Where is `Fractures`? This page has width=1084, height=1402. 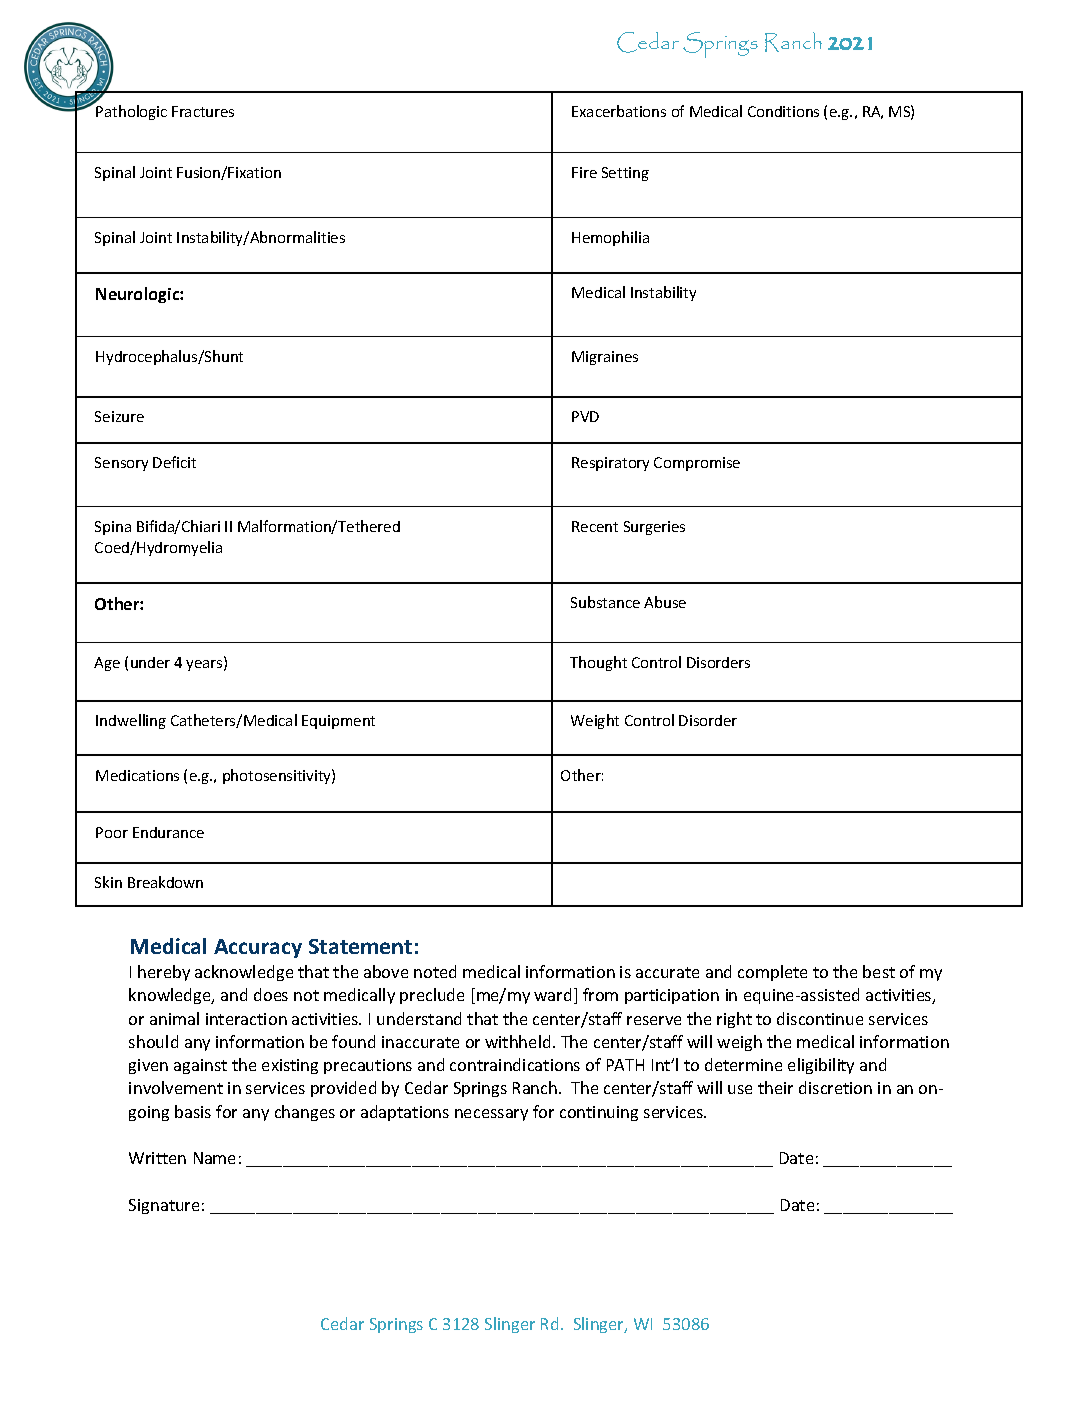 Fractures is located at coordinates (203, 111).
